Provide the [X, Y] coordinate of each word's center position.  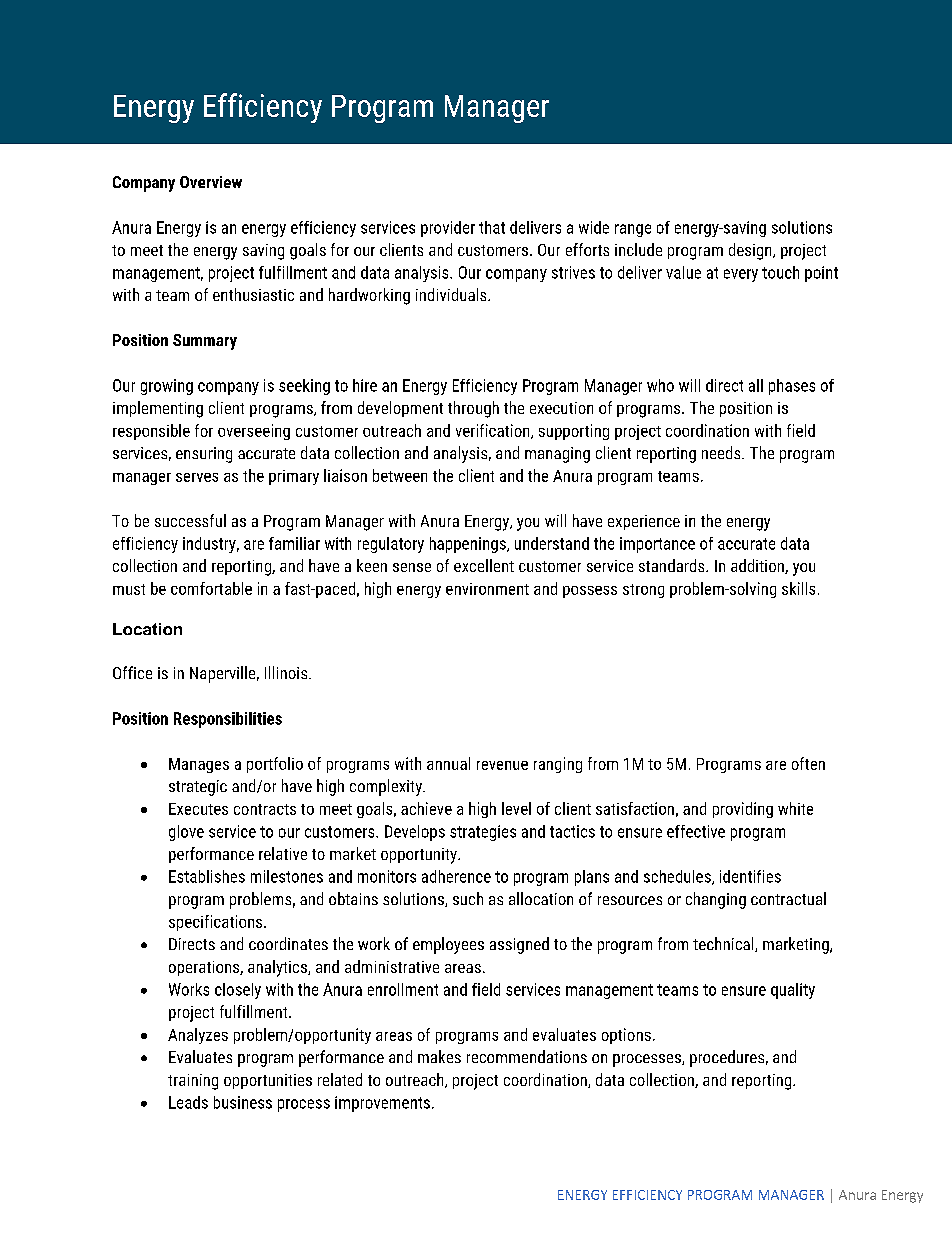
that [492, 227]
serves [197, 477]
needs [722, 452]
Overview [211, 182]
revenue [502, 765]
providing [743, 810]
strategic [198, 788]
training [193, 1082]
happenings [469, 545]
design [751, 251]
